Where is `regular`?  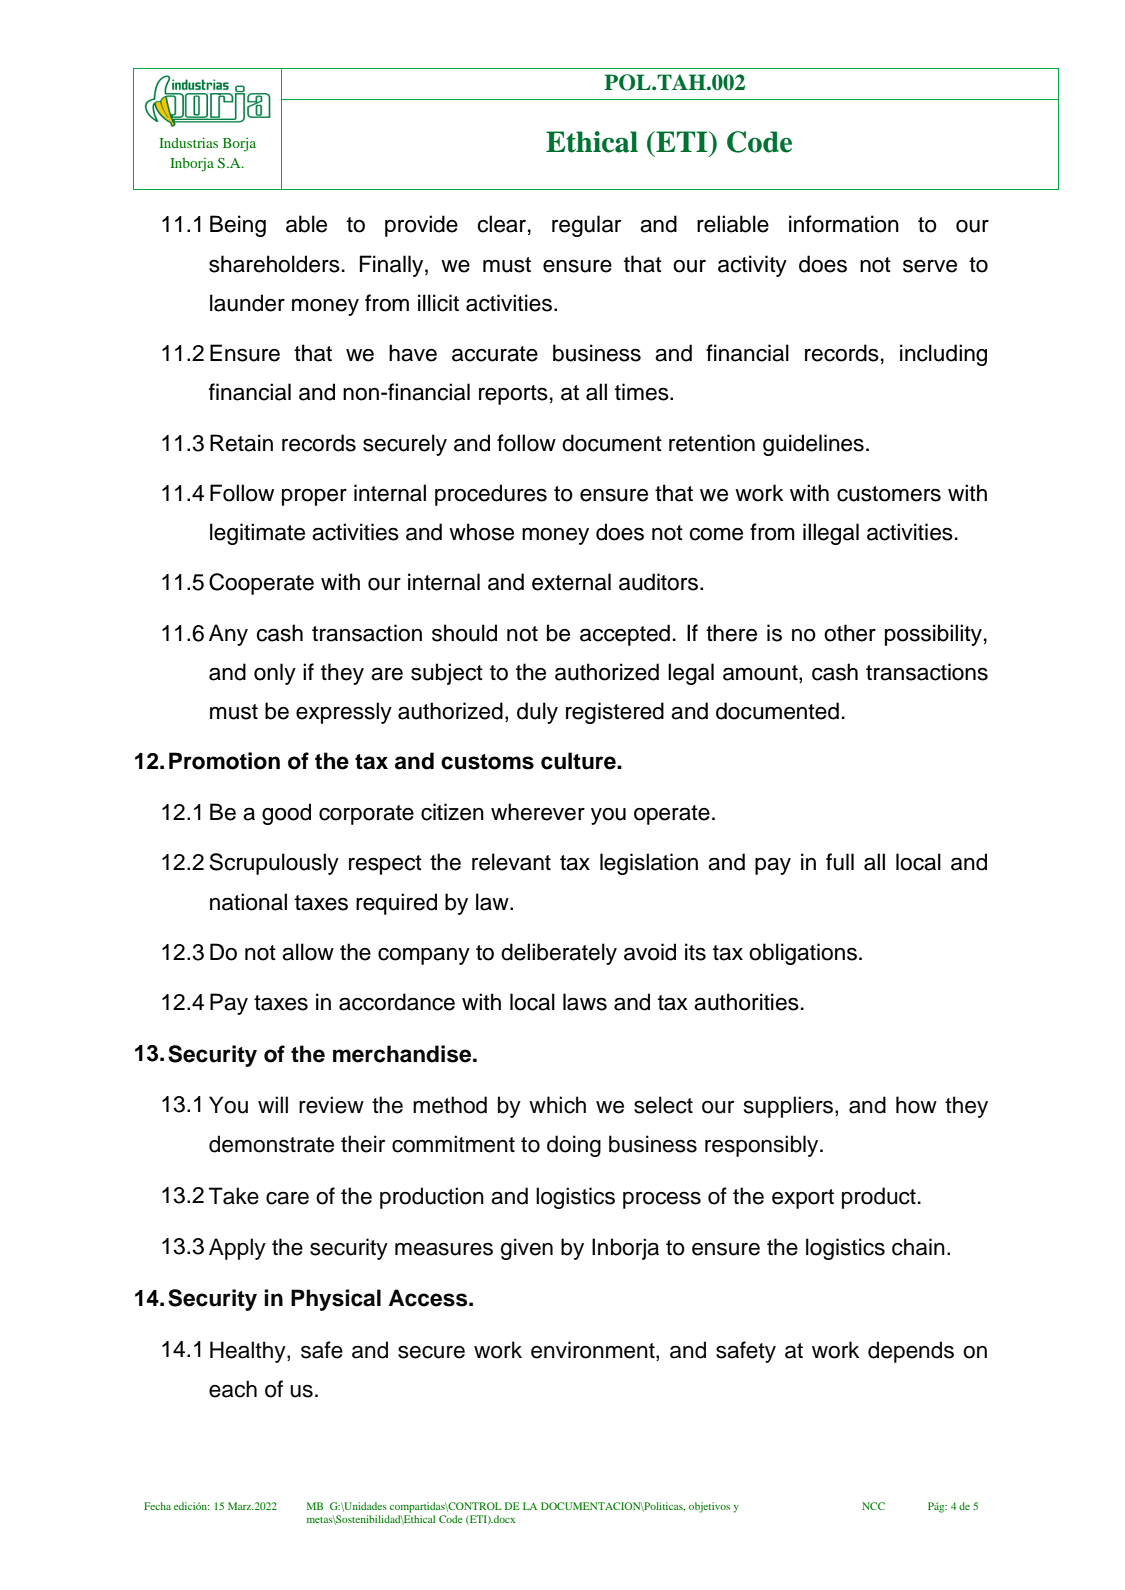
regular is located at coordinates (586, 226).
